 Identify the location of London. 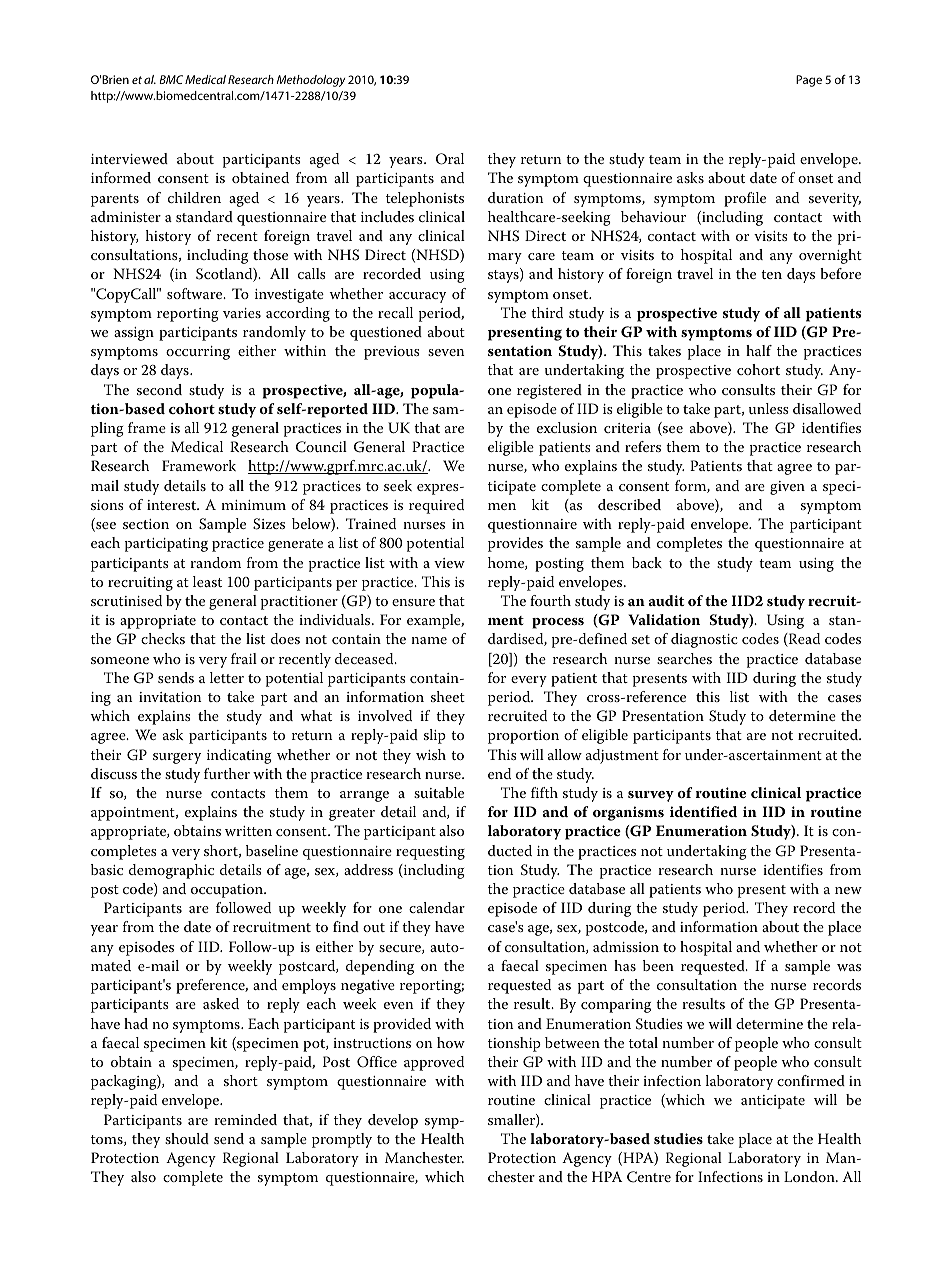
(810, 1176).
